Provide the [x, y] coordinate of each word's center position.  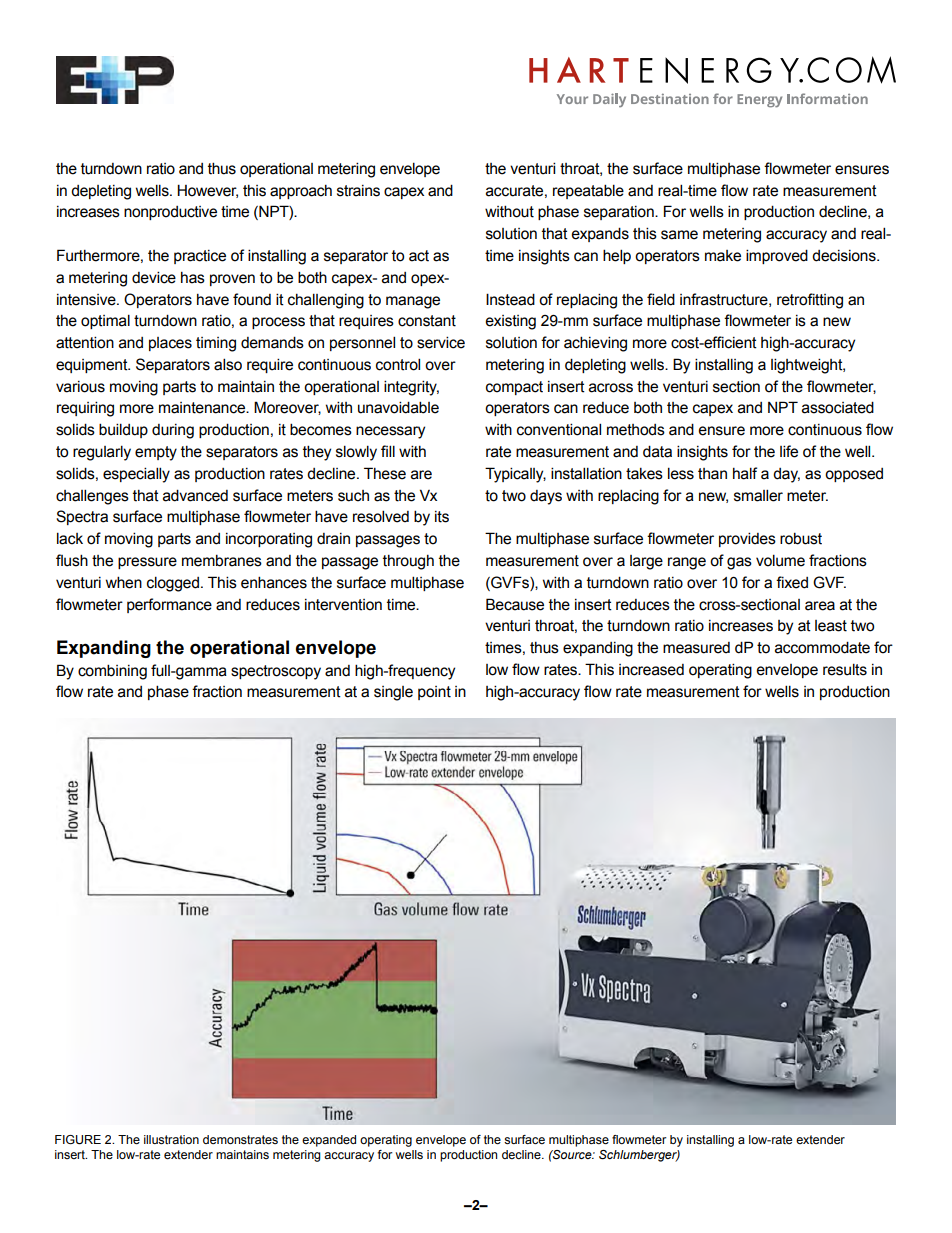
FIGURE [78, 1140]
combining [112, 672]
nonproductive [170, 213]
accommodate [822, 647]
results [845, 669]
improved [777, 256]
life [789, 451]
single [393, 693]
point [434, 693]
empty [156, 453]
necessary [390, 432]
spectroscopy [276, 672]
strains [358, 191]
